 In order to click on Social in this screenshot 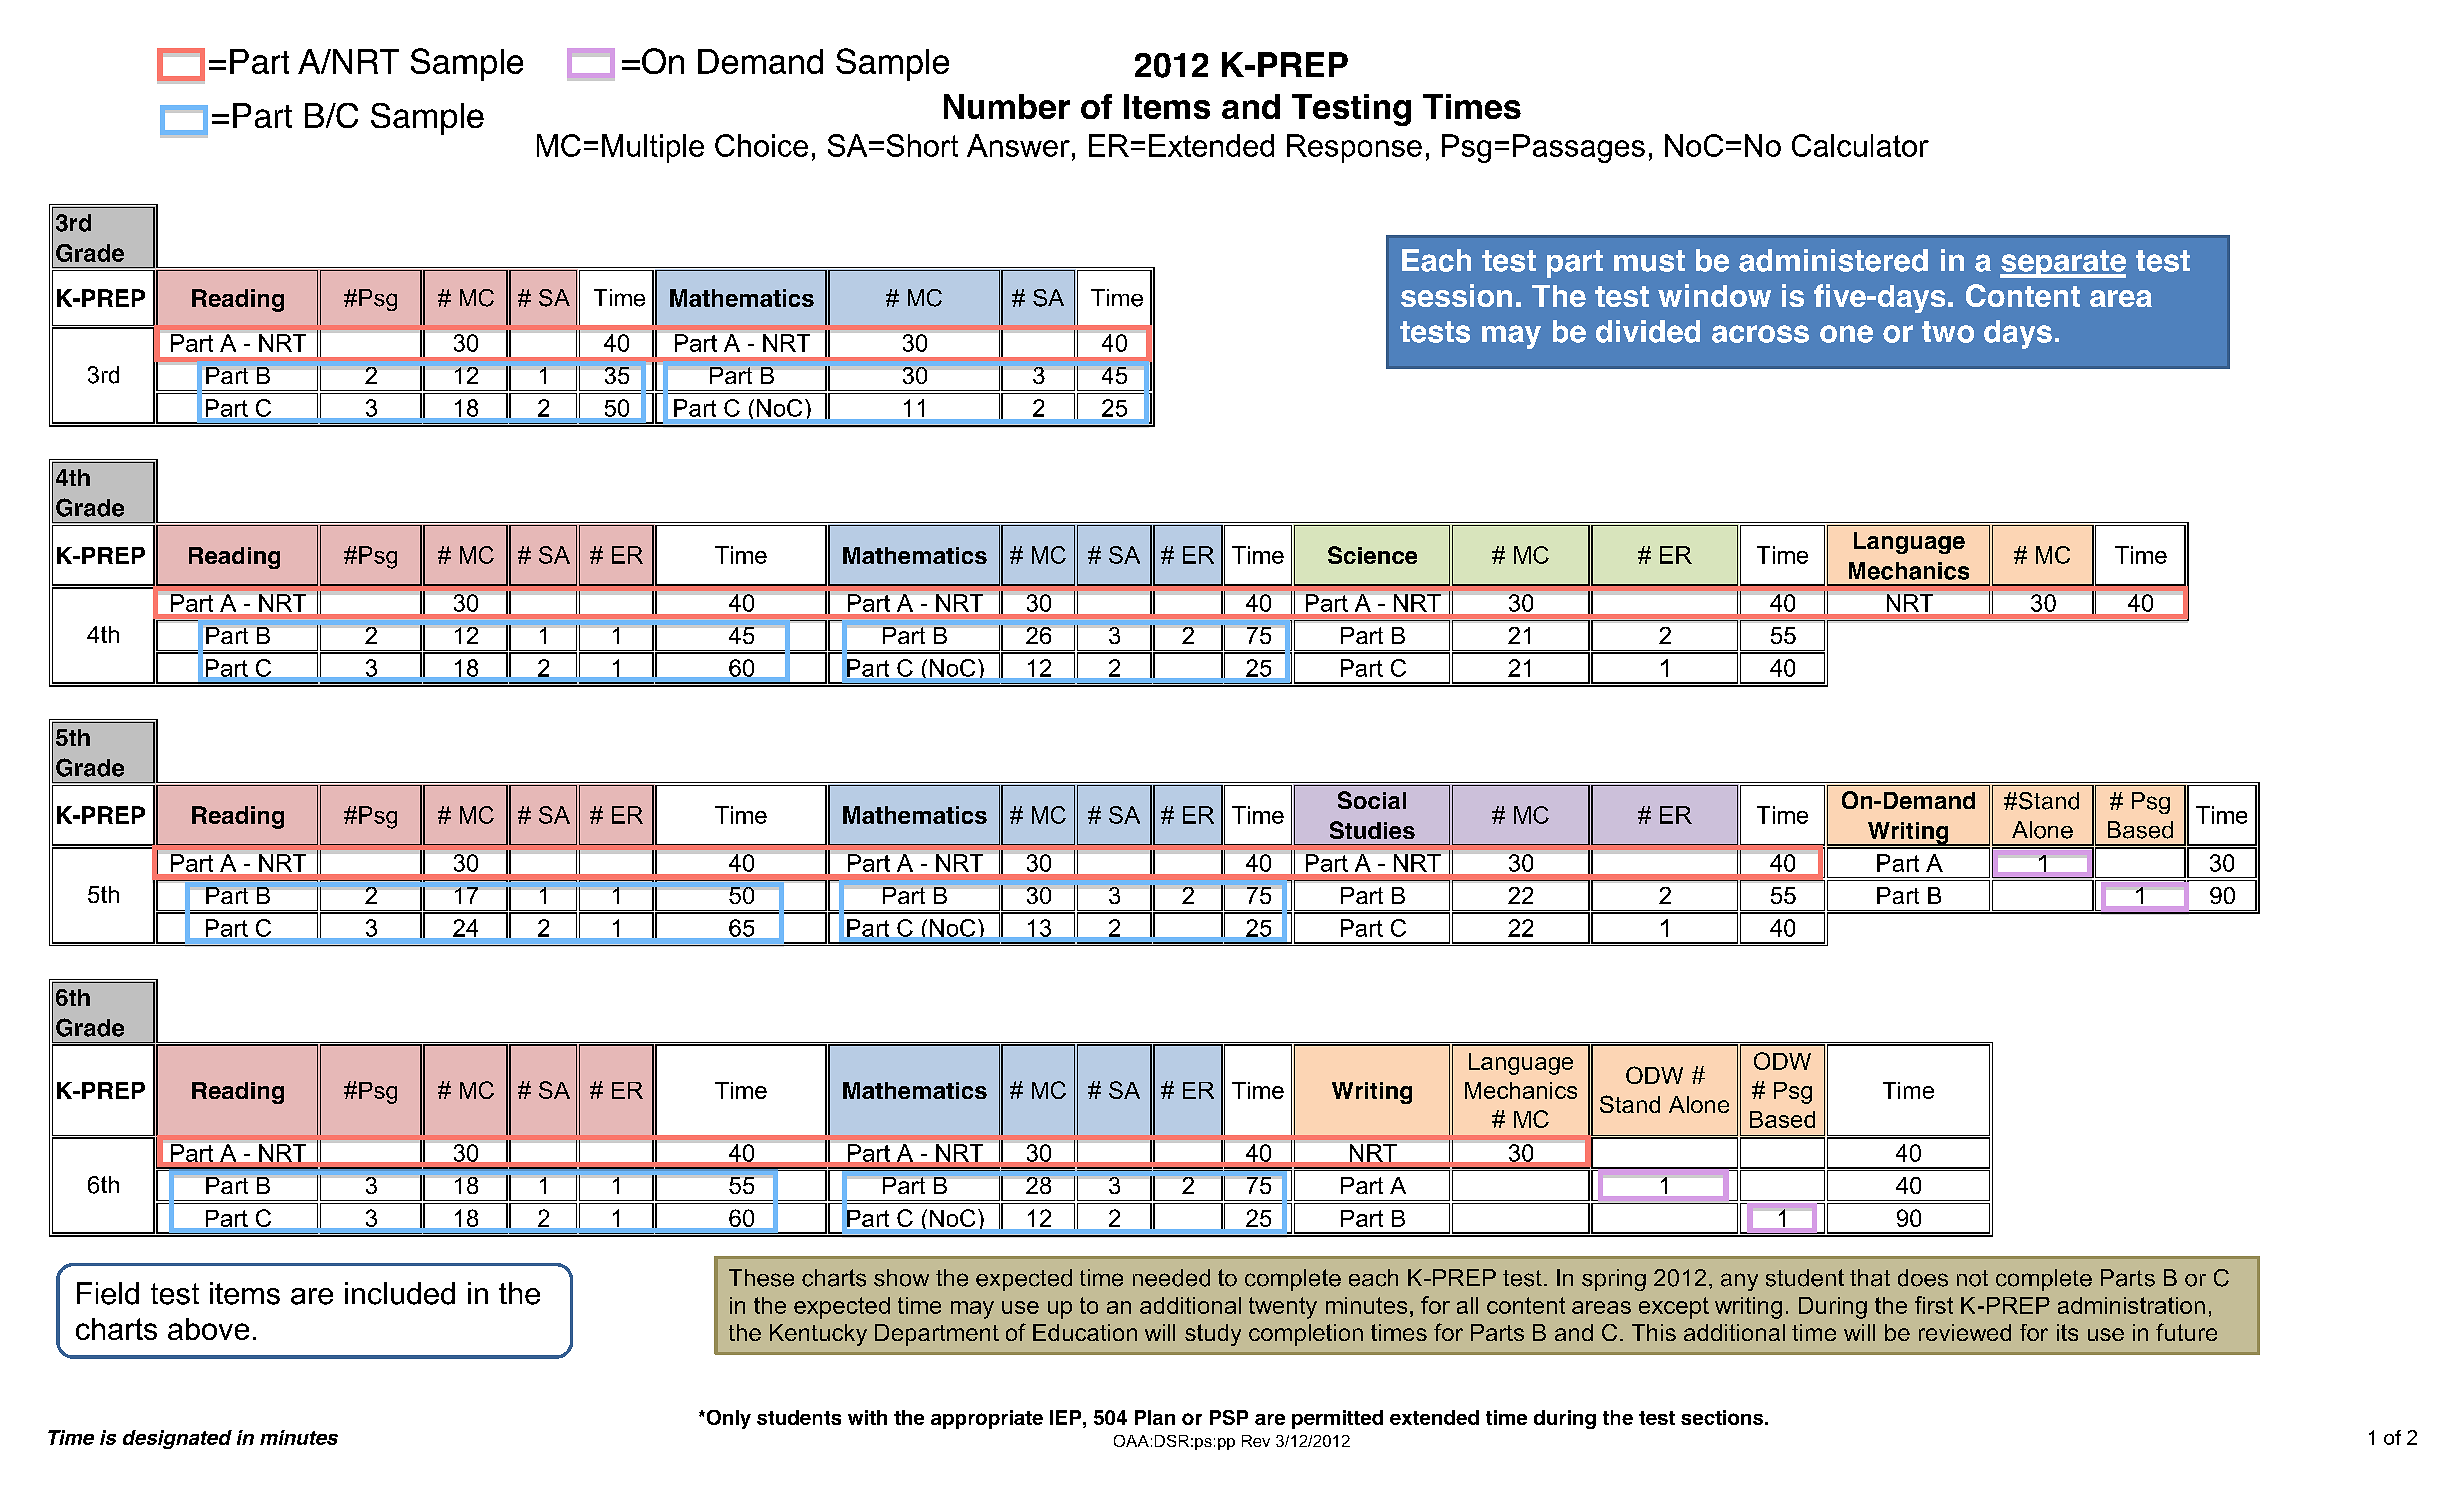, I will do `click(1372, 800)`.
